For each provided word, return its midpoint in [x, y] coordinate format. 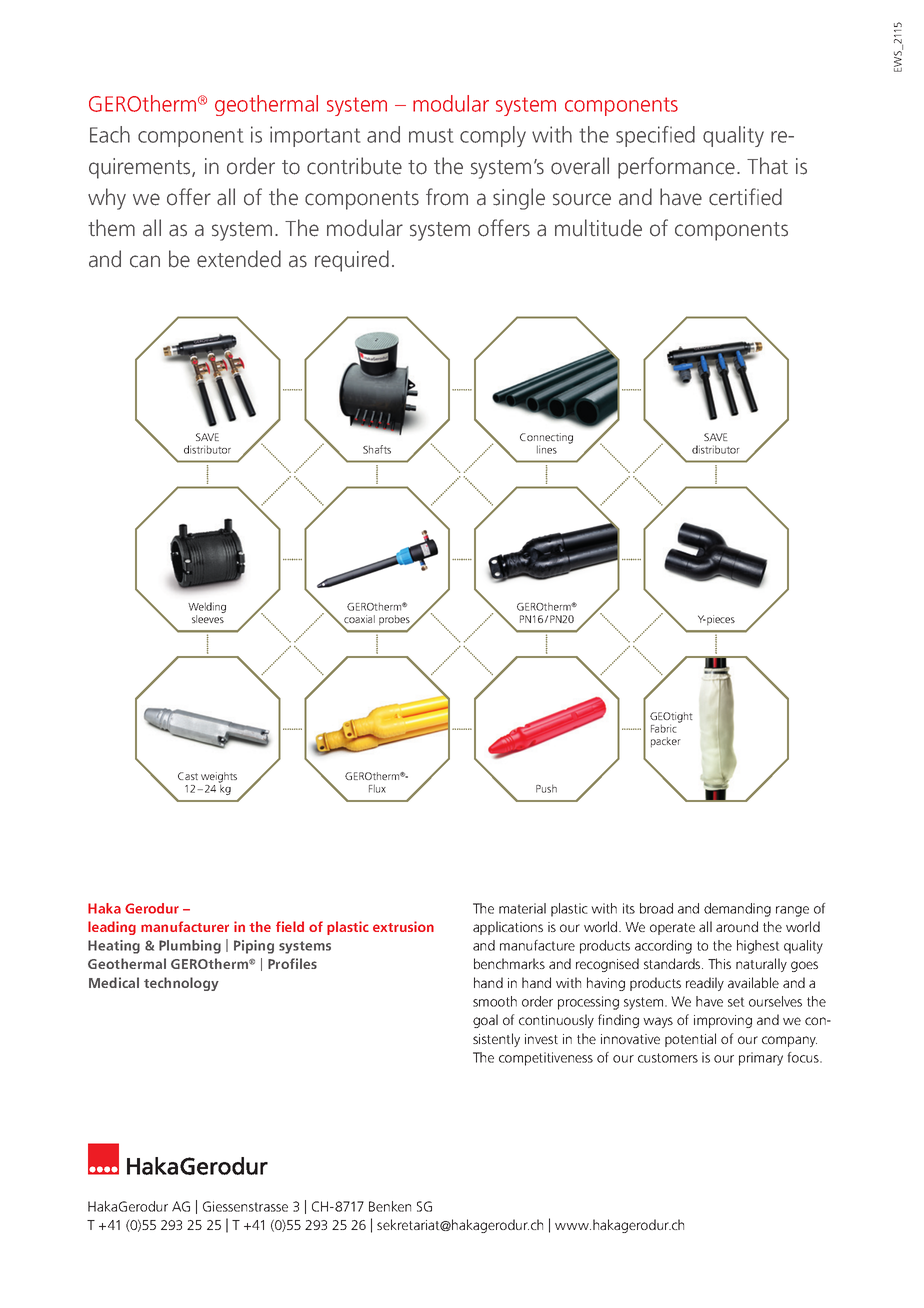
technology [181, 984]
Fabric [665, 727]
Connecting [546, 439]
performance [676, 168]
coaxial [358, 620]
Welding [207, 609]
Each [110, 134]
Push [546, 788]
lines [547, 449]
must [431, 135]
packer [666, 742]
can [145, 261]
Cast [188, 776]
